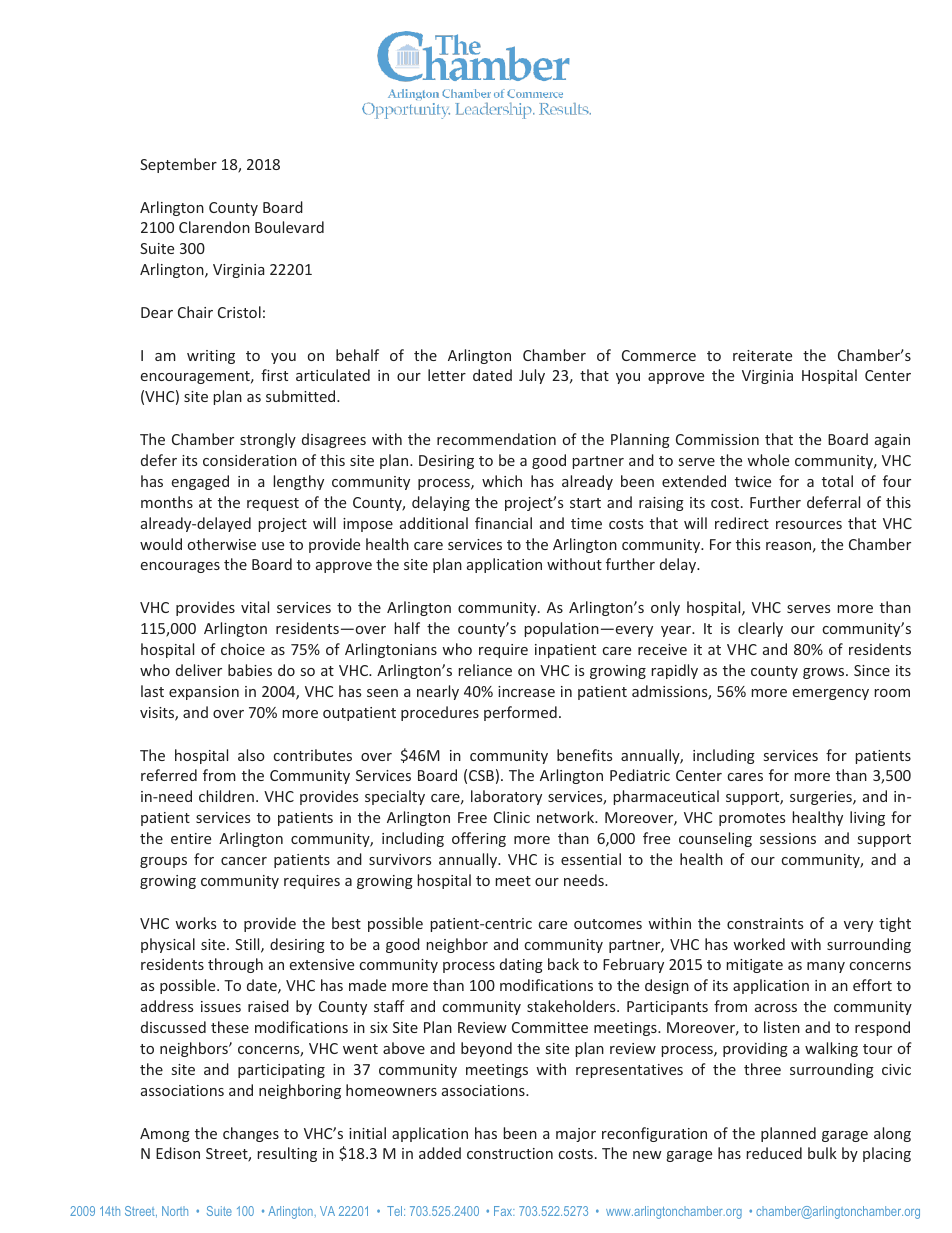  What do you see at coordinates (244, 861) in the page?
I see `cancer` at bounding box center [244, 861].
